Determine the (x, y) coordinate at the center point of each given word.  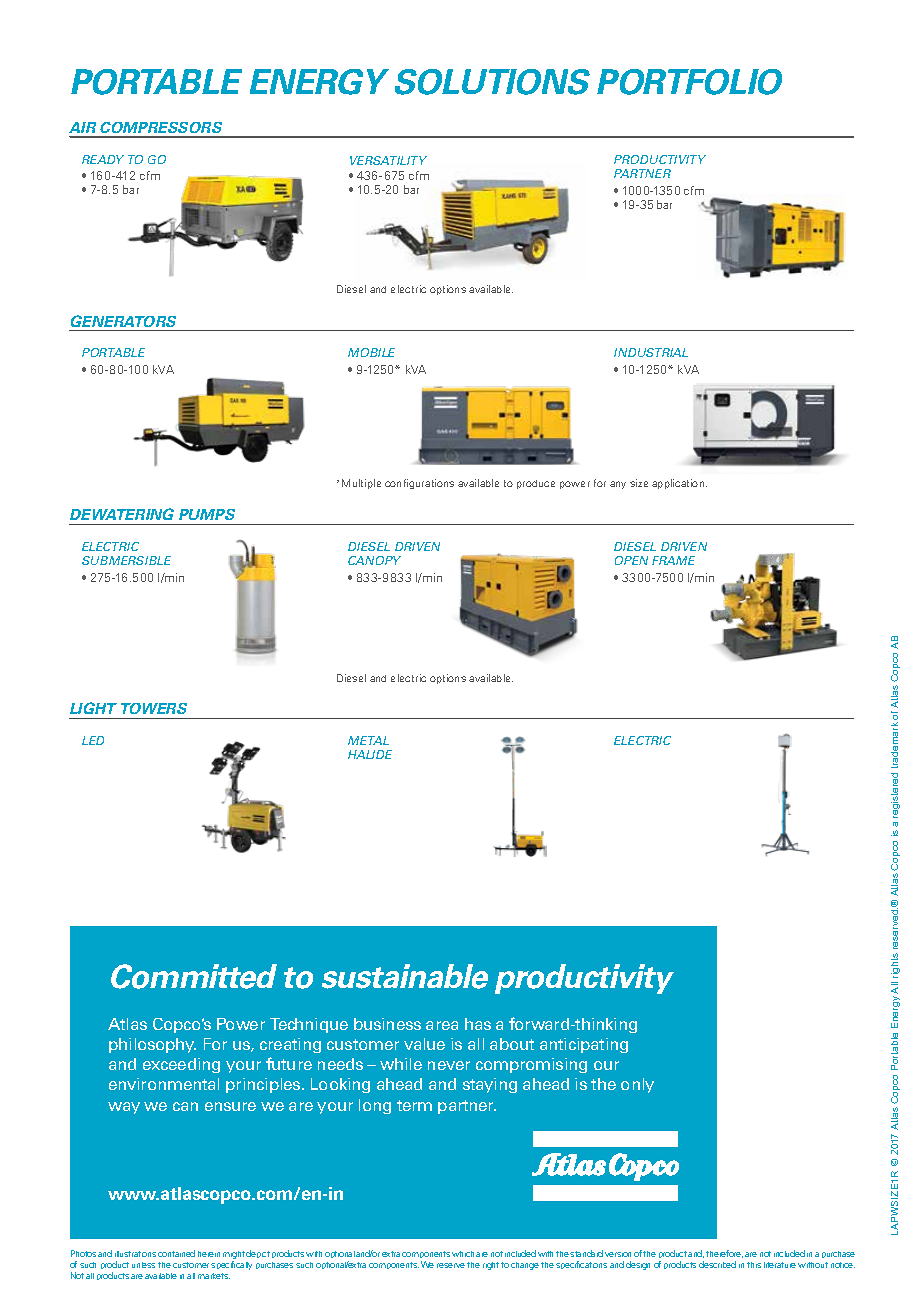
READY (103, 159)
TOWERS (154, 708)
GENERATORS (123, 321)
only (637, 1085)
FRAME (673, 560)
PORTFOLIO (689, 82)
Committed (194, 976)
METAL (368, 740)
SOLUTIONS (492, 82)
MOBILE (371, 352)
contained (176, 1253)
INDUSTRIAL (651, 352)
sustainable (405, 976)
